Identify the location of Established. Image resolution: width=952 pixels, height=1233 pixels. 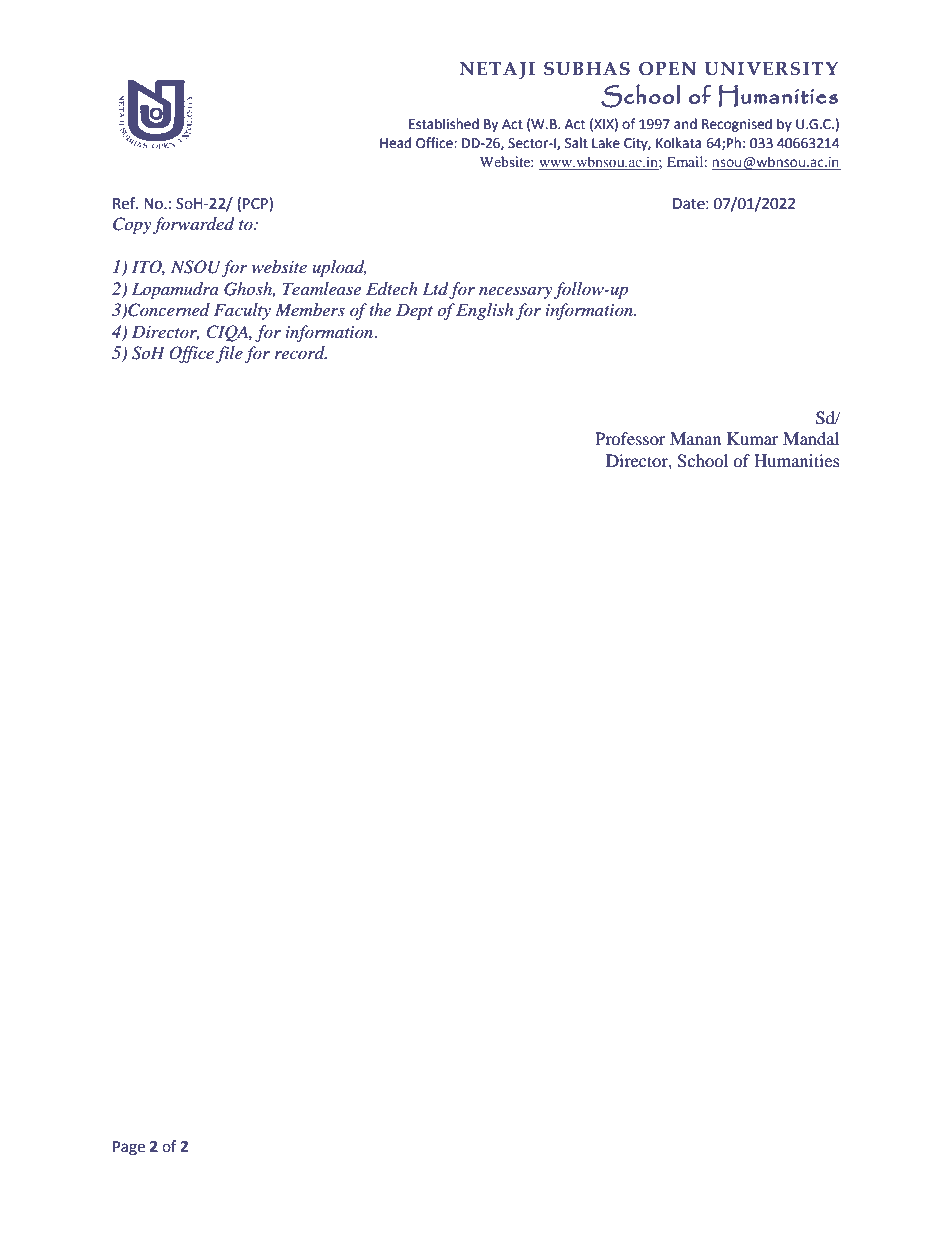
(444, 124).
